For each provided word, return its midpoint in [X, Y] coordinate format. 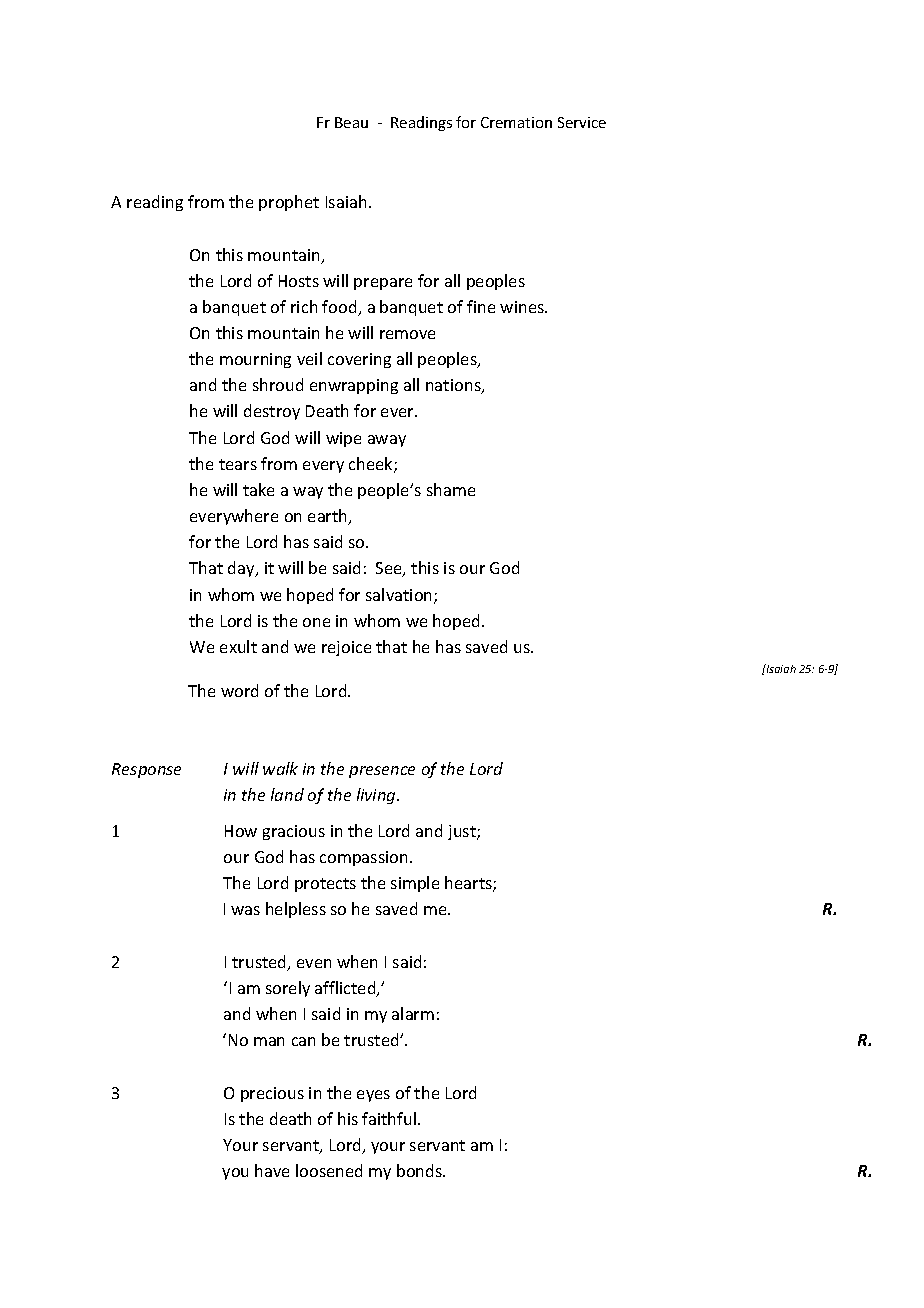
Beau [351, 122]
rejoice [346, 648]
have [272, 1170]
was [245, 910]
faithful [390, 1118]
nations [454, 386]
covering [359, 360]
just [463, 832]
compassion [363, 858]
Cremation [516, 122]
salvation [400, 596]
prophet [289, 203]
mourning [255, 360]
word [239, 690]
